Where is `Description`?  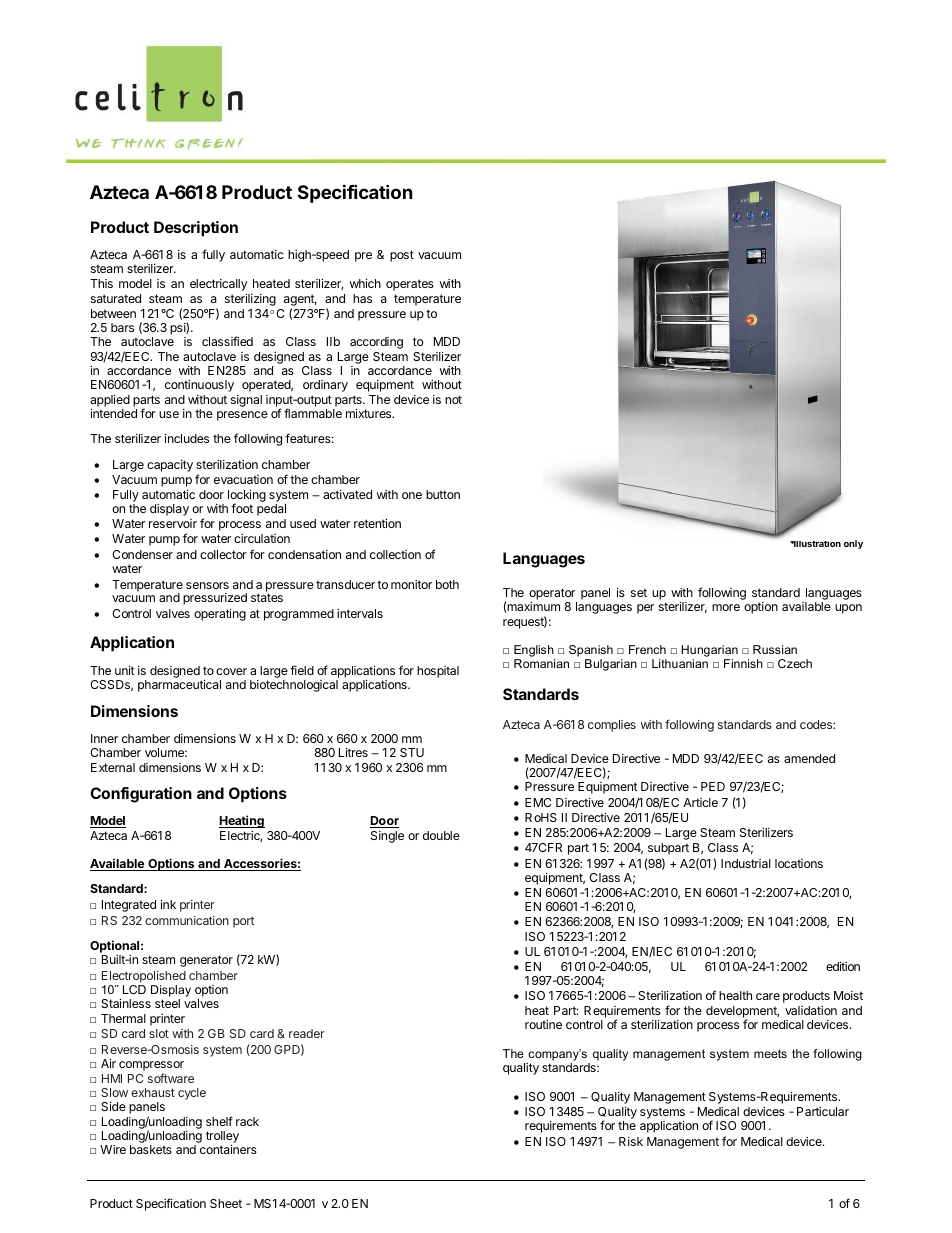 Description is located at coordinates (196, 229).
